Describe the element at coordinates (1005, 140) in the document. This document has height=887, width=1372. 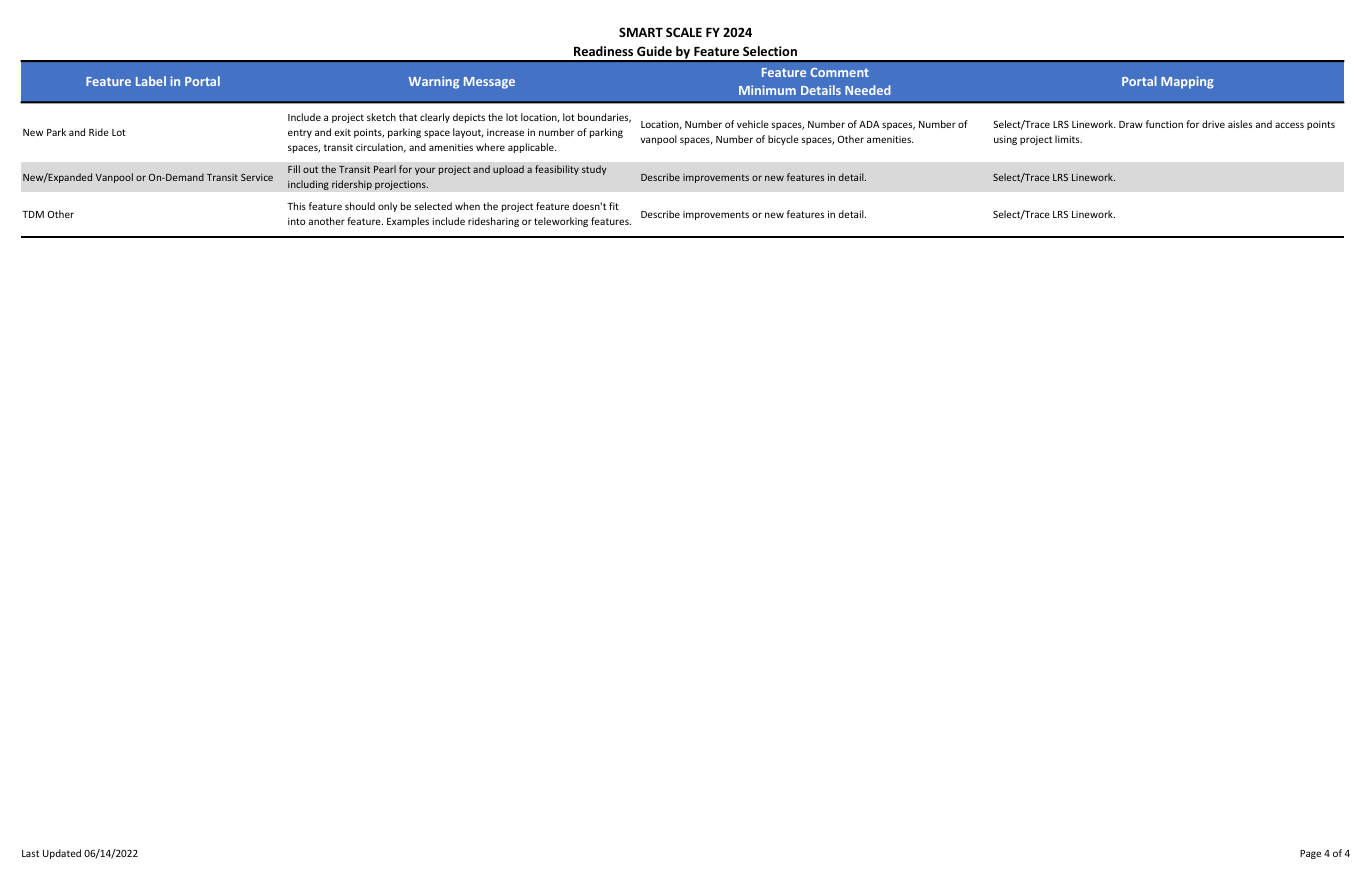
I see `using` at that location.
